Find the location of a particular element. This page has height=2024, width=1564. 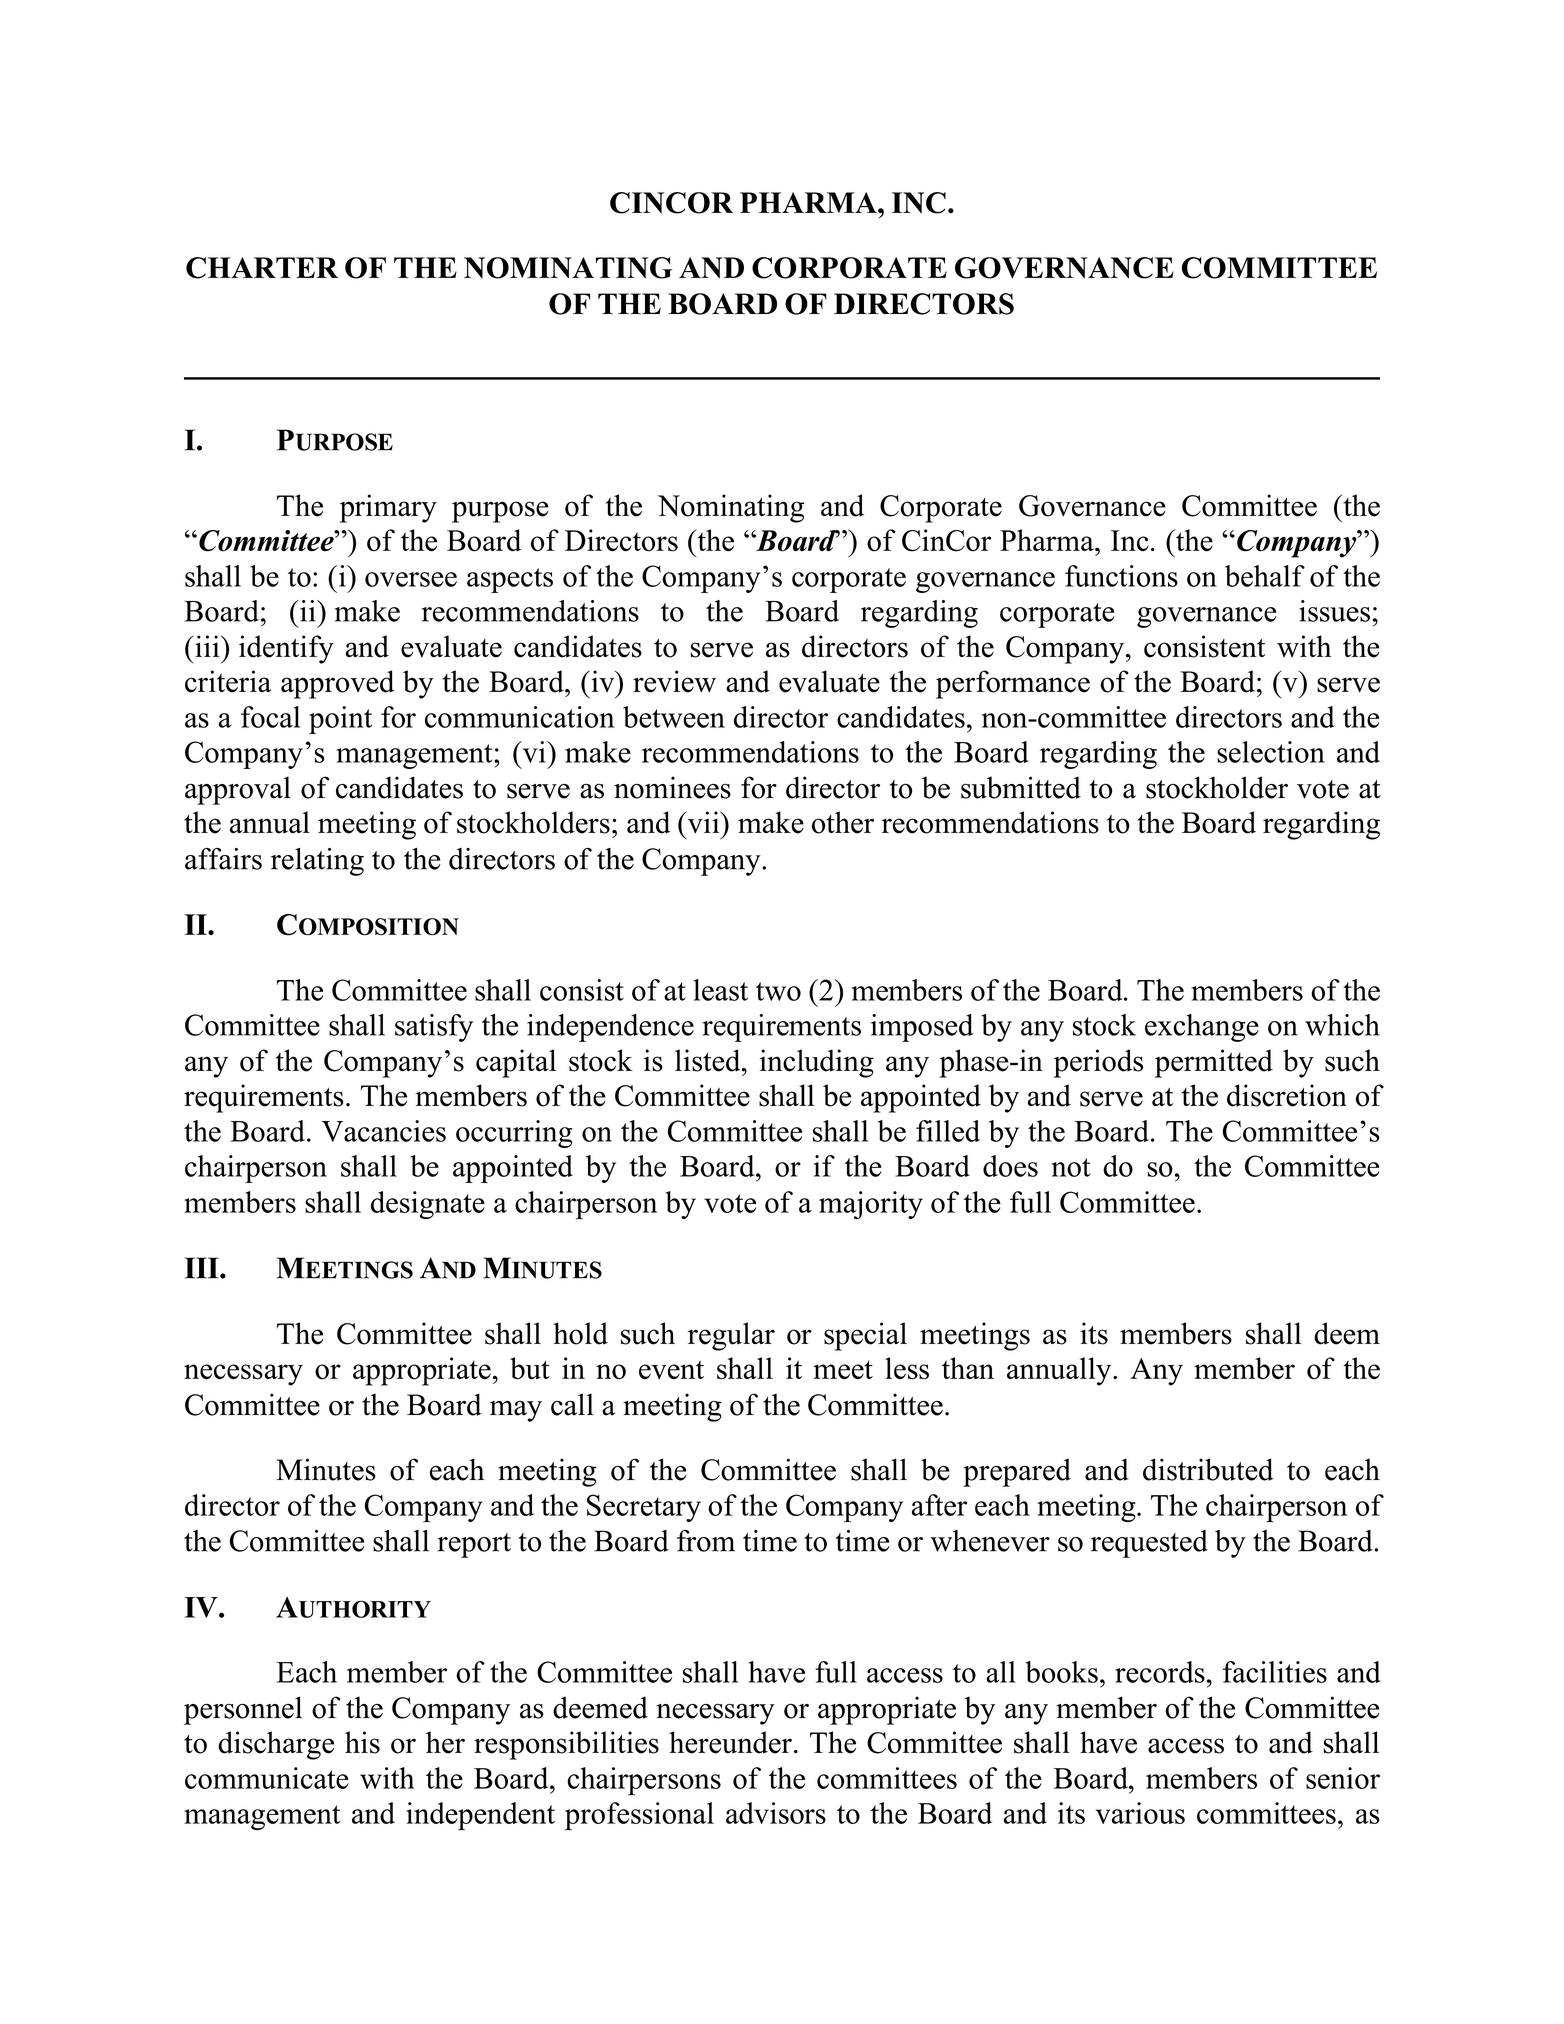

CHARTER is located at coordinates (262, 268).
